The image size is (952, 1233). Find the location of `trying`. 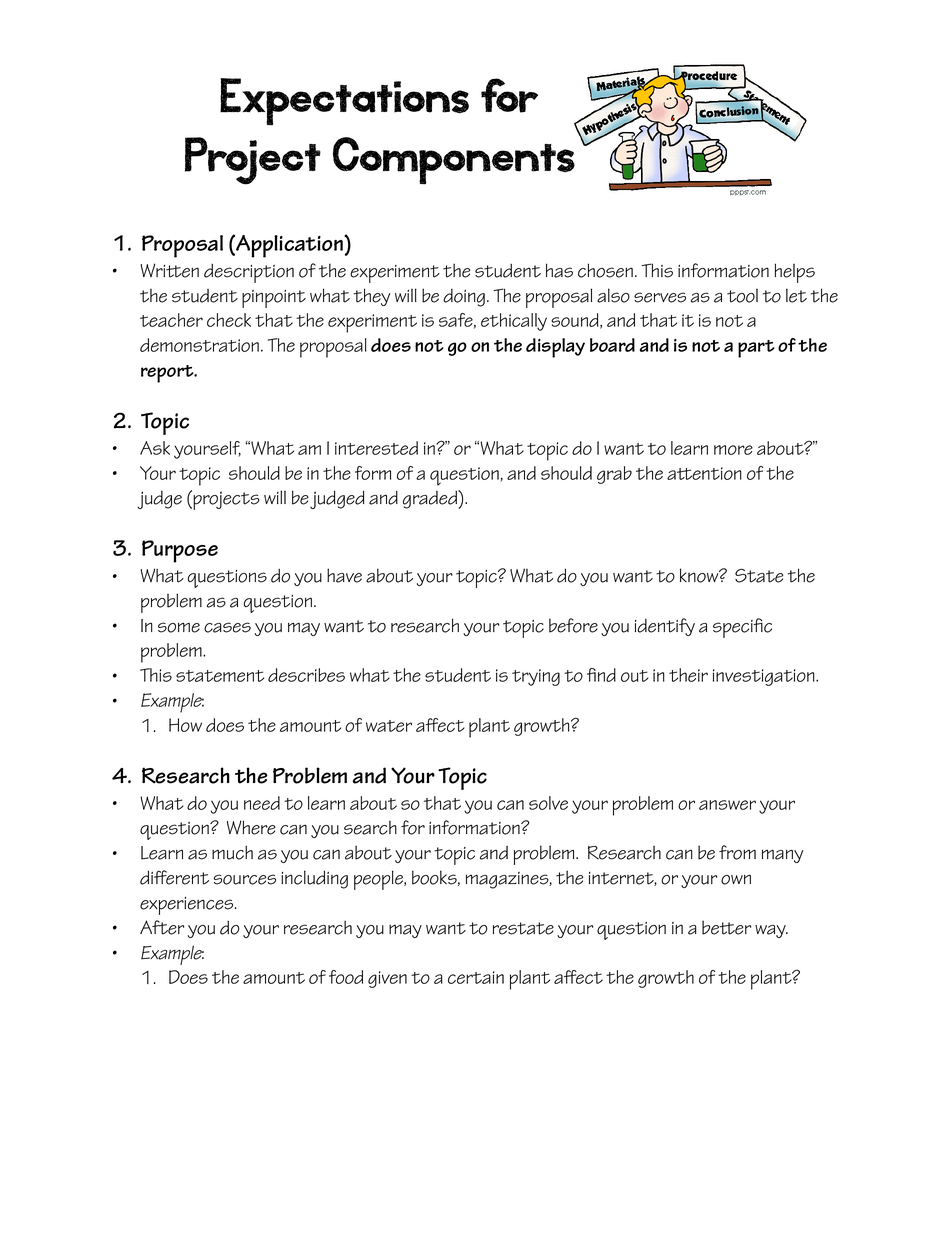

trying is located at coordinates (536, 677).
